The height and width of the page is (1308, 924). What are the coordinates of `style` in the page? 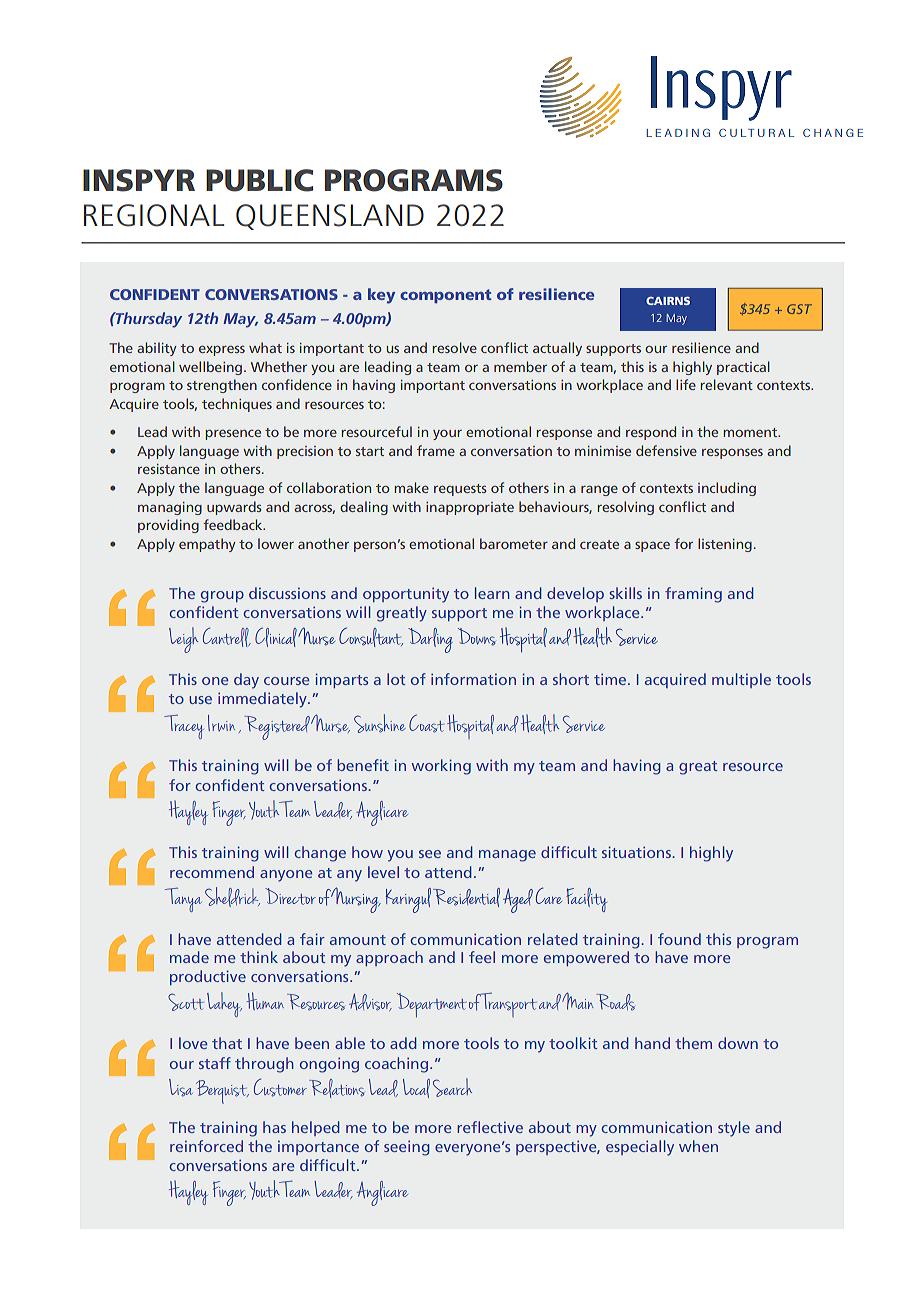 It's located at (734, 1129).
